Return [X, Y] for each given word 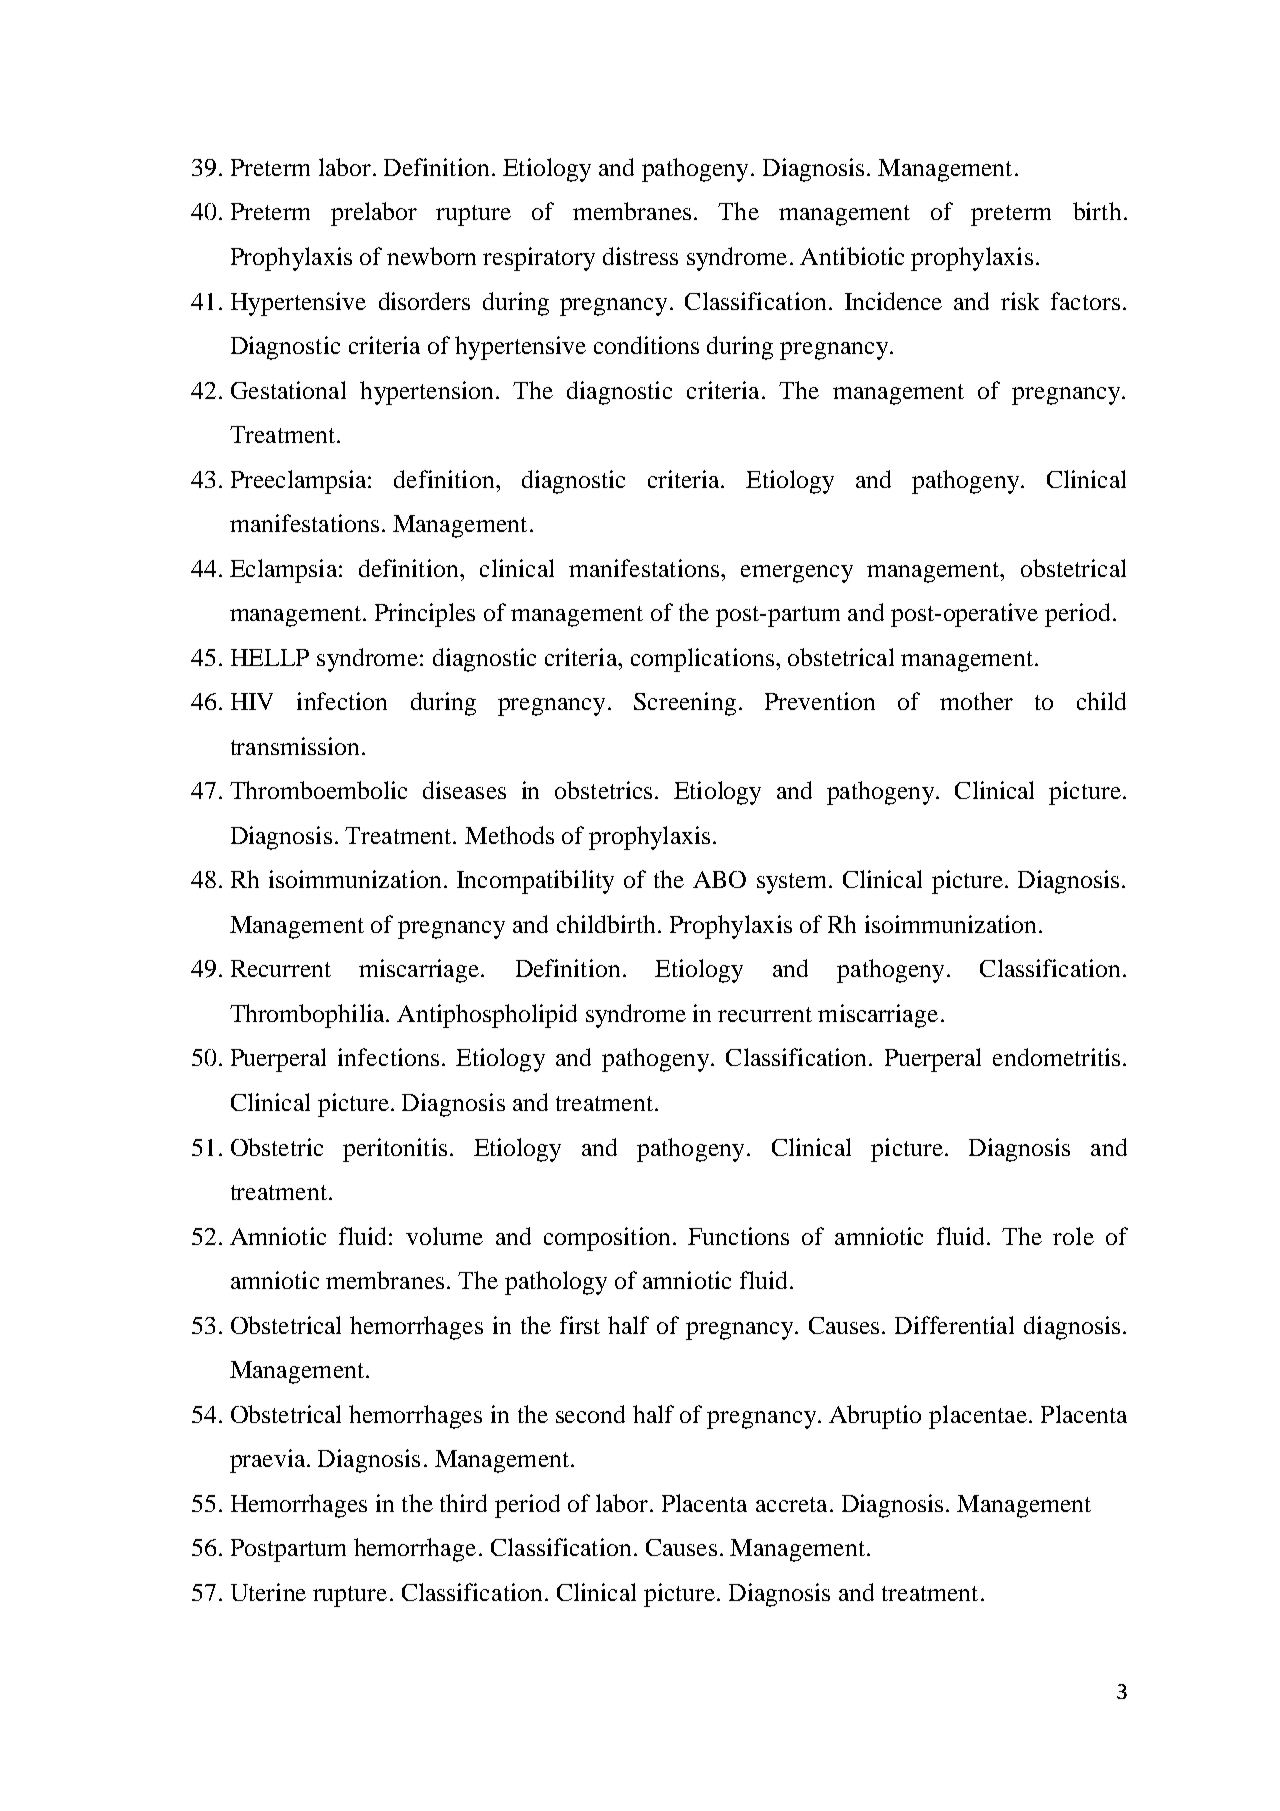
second [590, 1414]
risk [1020, 301]
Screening [685, 704]
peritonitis [395, 1150]
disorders [424, 301]
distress [640, 256]
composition [607, 1239]
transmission [295, 746]
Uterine [268, 1592]
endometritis [1056, 1057]
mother [976, 701]
